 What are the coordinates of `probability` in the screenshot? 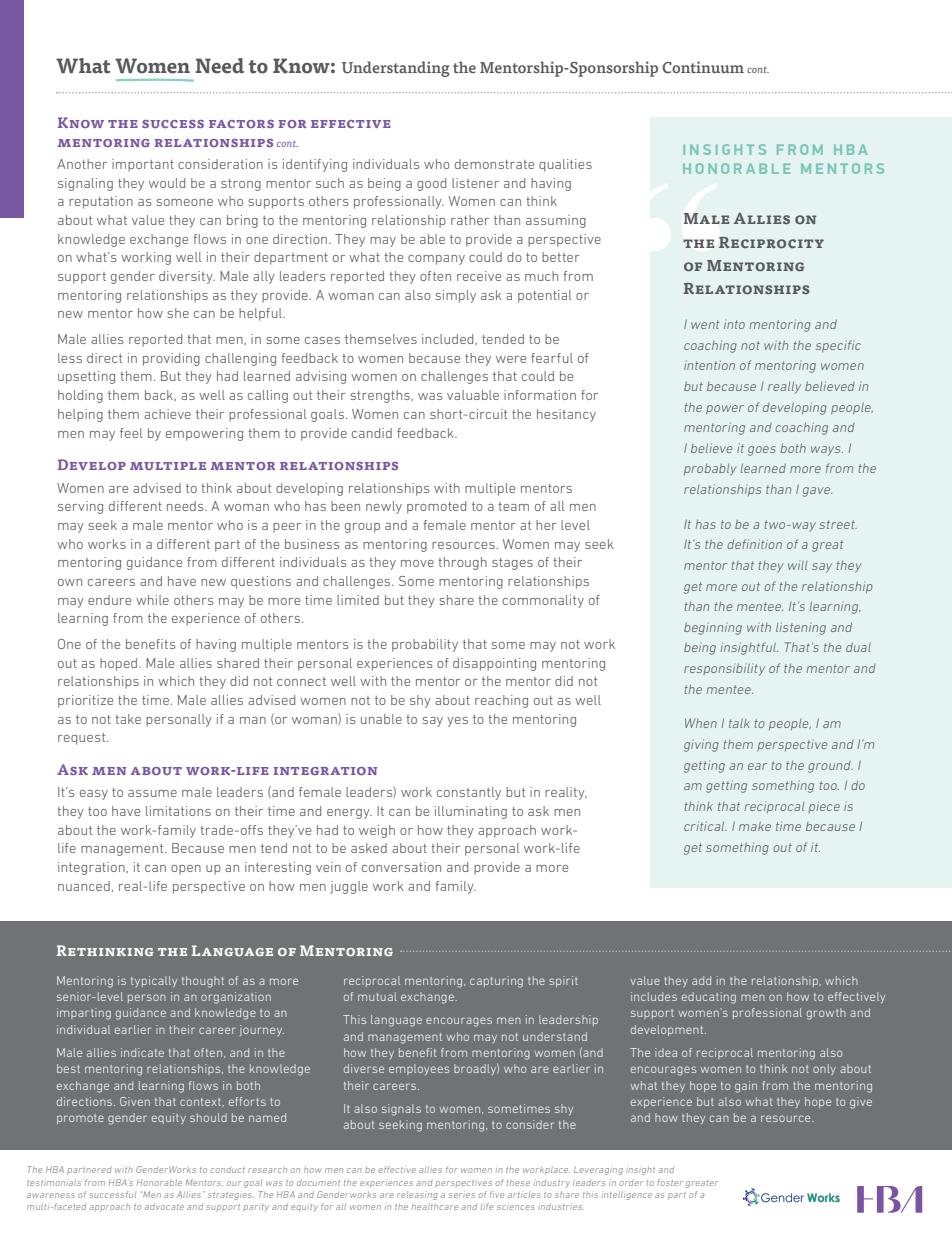 It's located at (425, 645).
